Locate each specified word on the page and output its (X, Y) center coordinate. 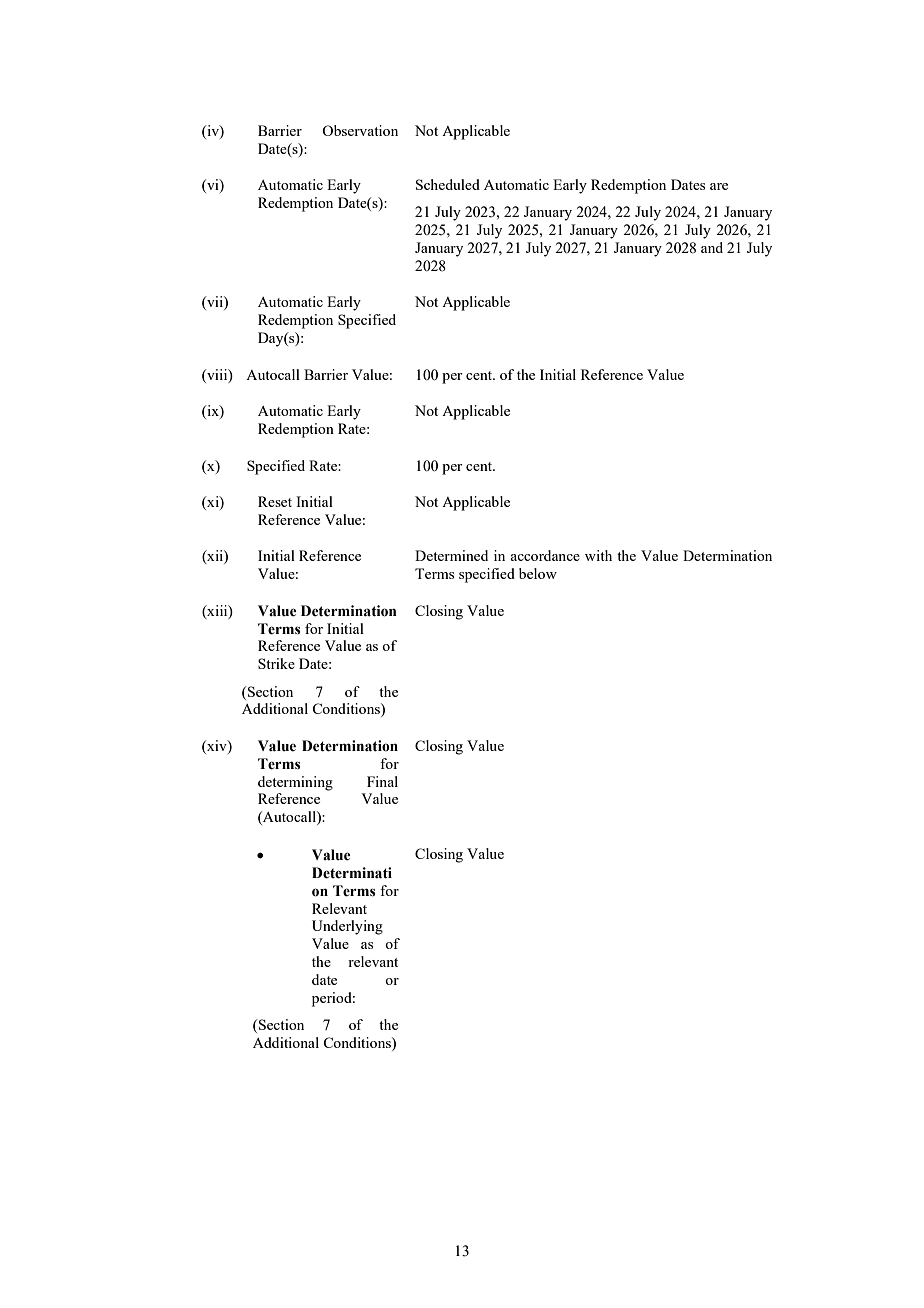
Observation (360, 130)
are (719, 186)
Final (382, 781)
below (538, 573)
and (712, 247)
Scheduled (448, 184)
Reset (275, 501)
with (598, 555)
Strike (276, 663)
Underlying (347, 927)
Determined (451, 555)
